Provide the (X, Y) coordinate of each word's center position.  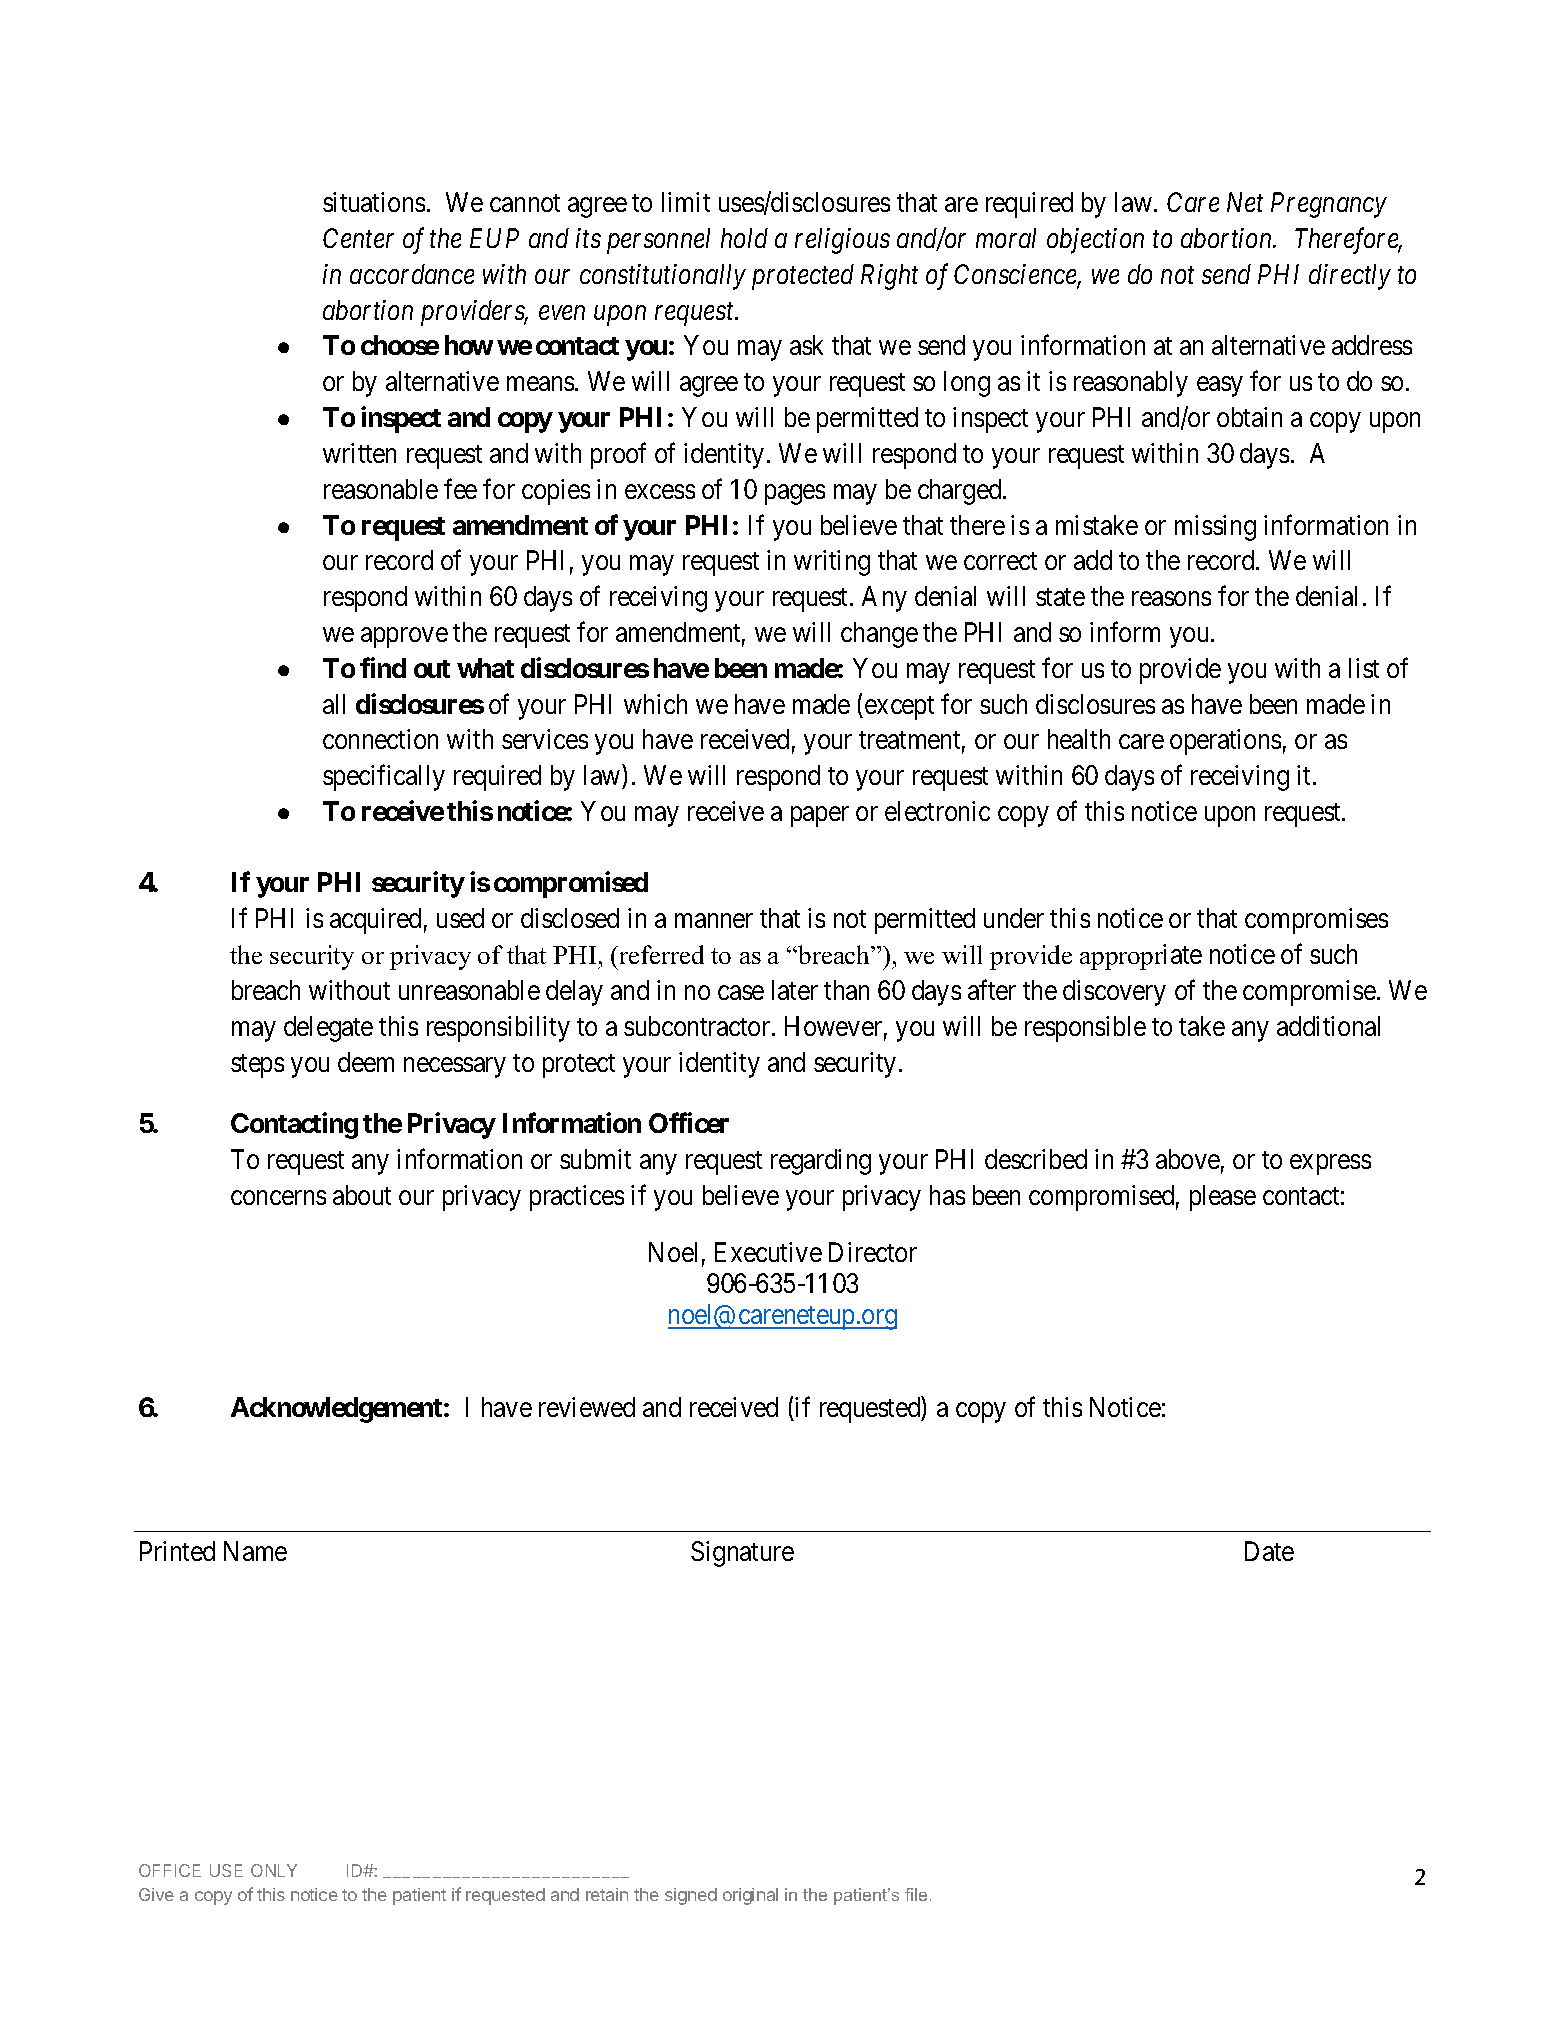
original (750, 1896)
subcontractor (698, 1026)
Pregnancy (1329, 205)
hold (744, 238)
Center (358, 238)
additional (1328, 1026)
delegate (328, 1029)
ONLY (274, 1870)
